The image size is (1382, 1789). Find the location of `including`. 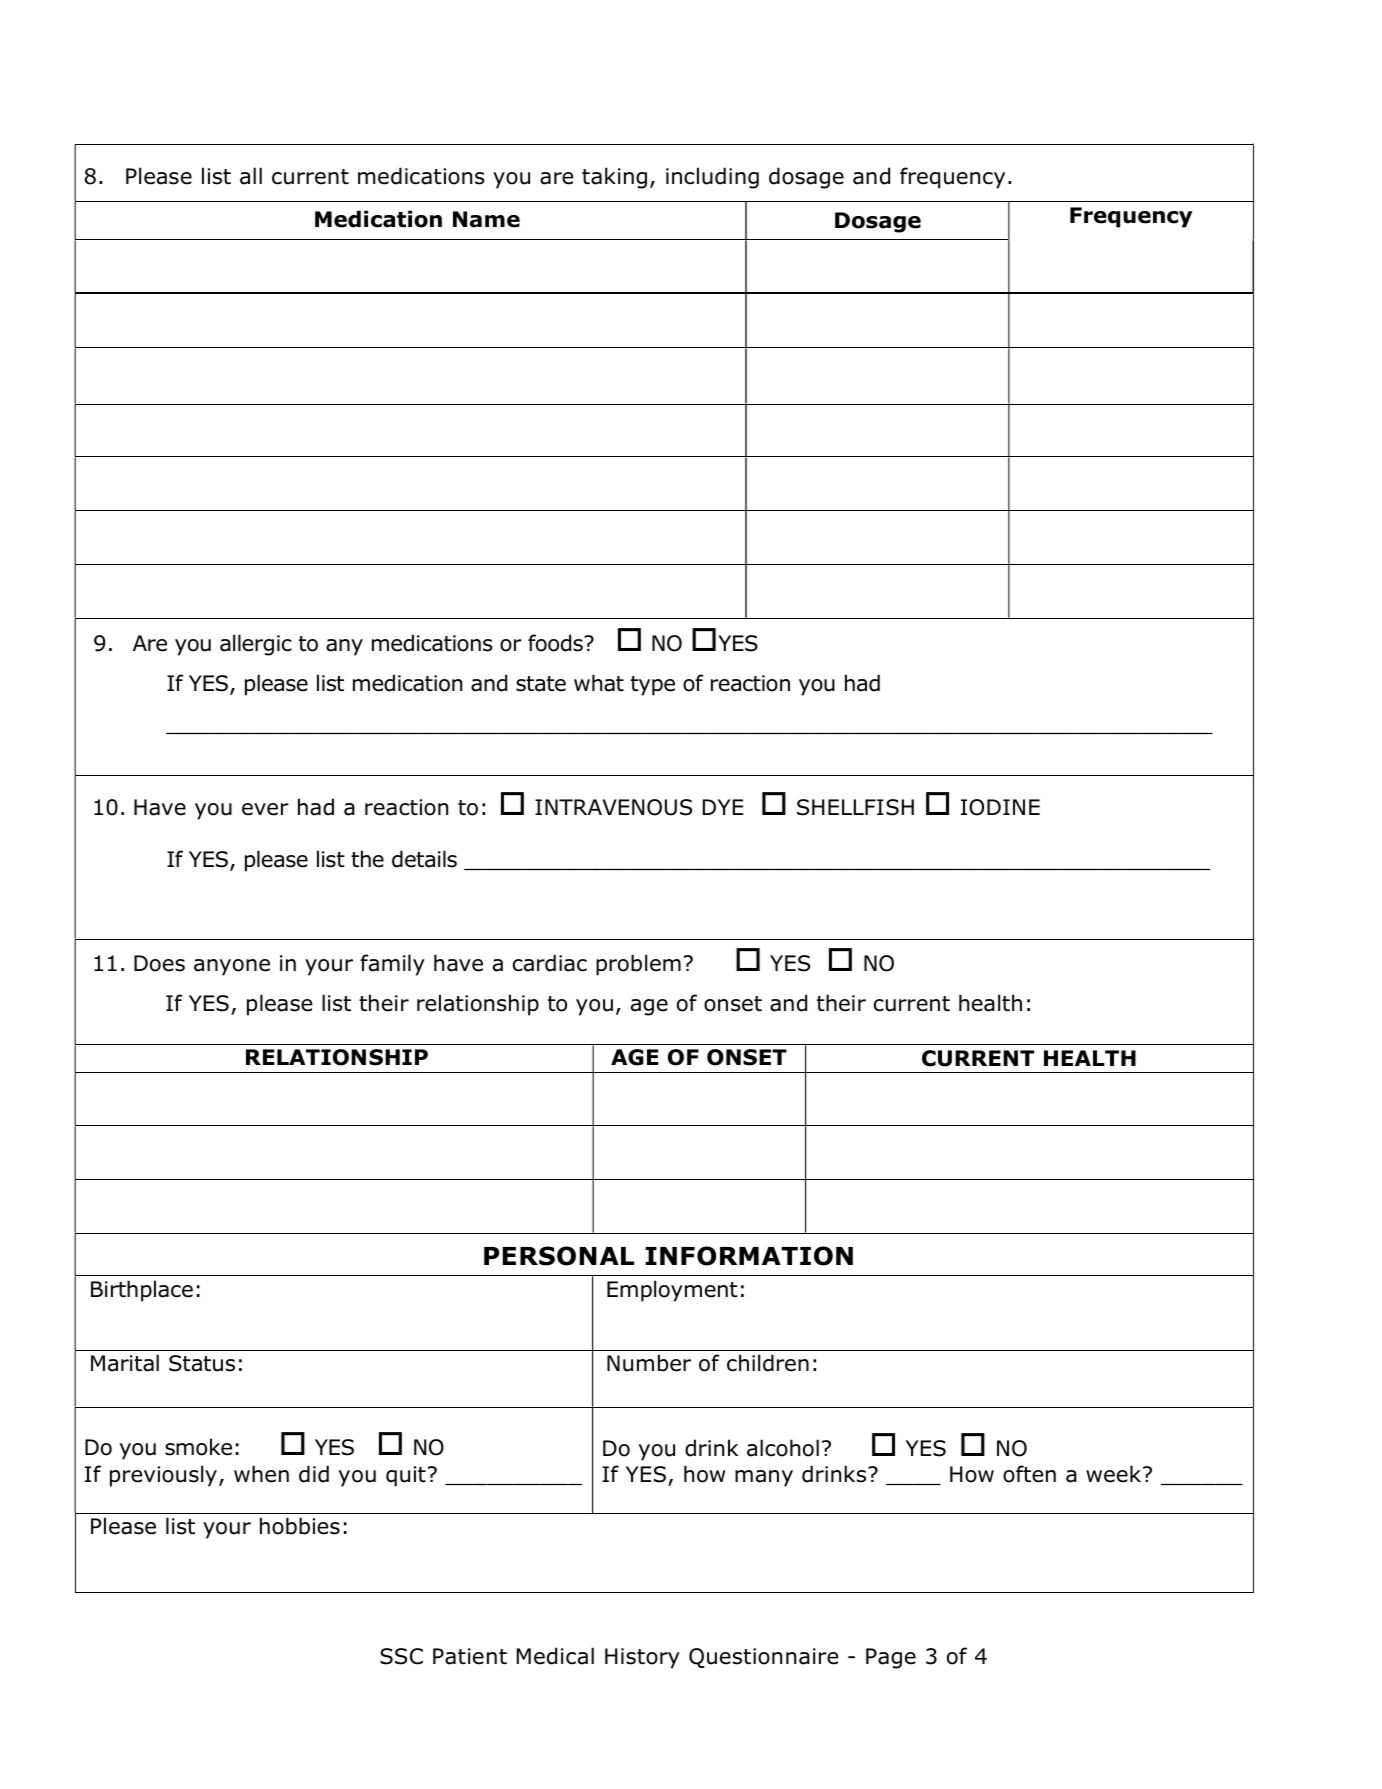

including is located at coordinates (712, 178).
